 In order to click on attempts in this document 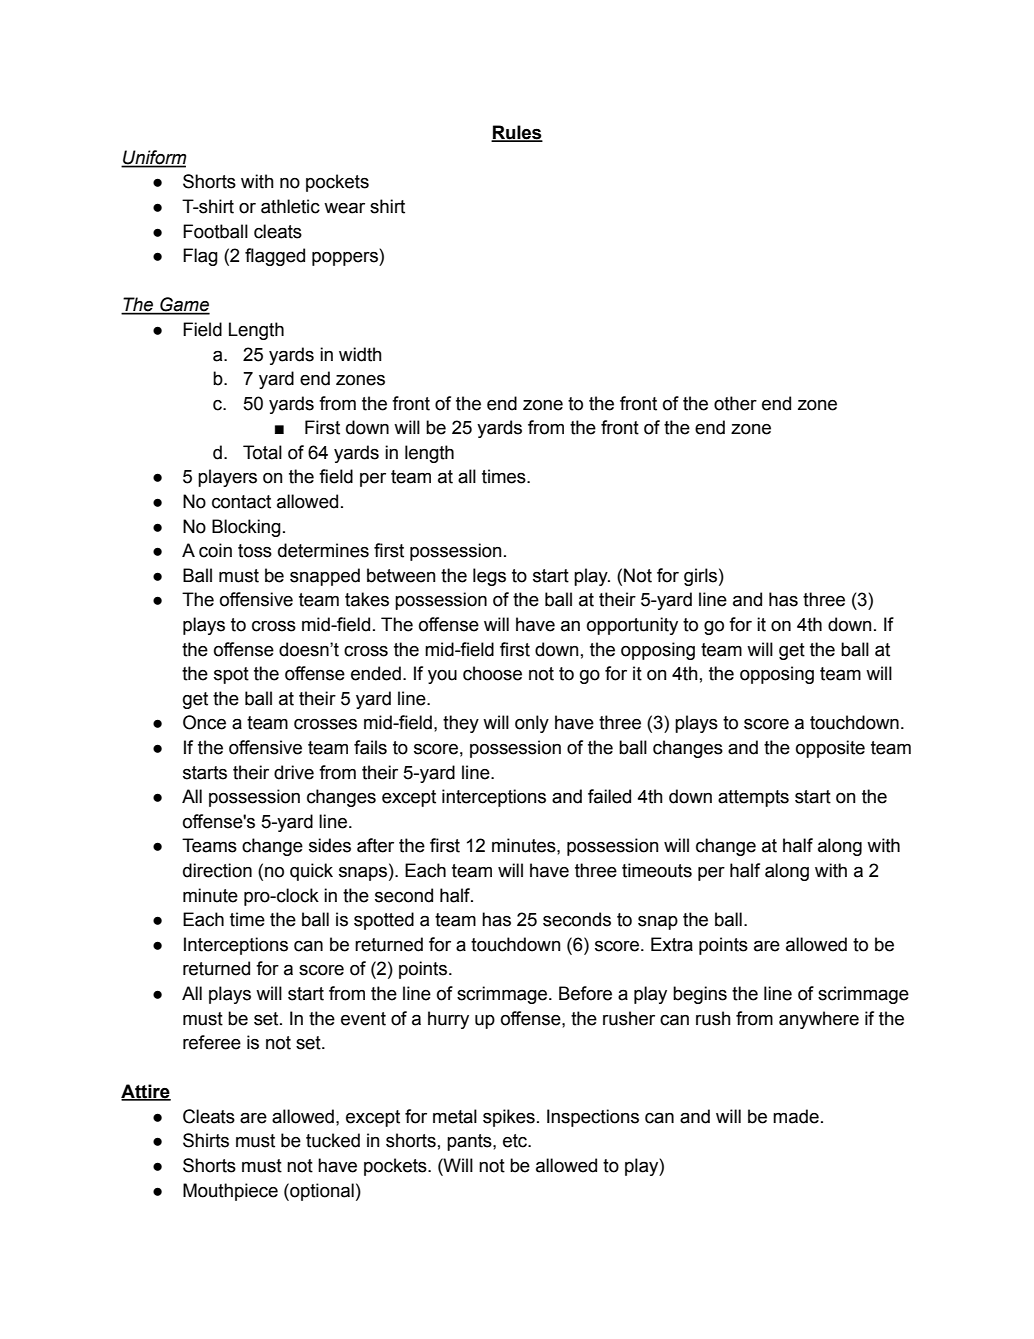, I will do `click(753, 798)`.
